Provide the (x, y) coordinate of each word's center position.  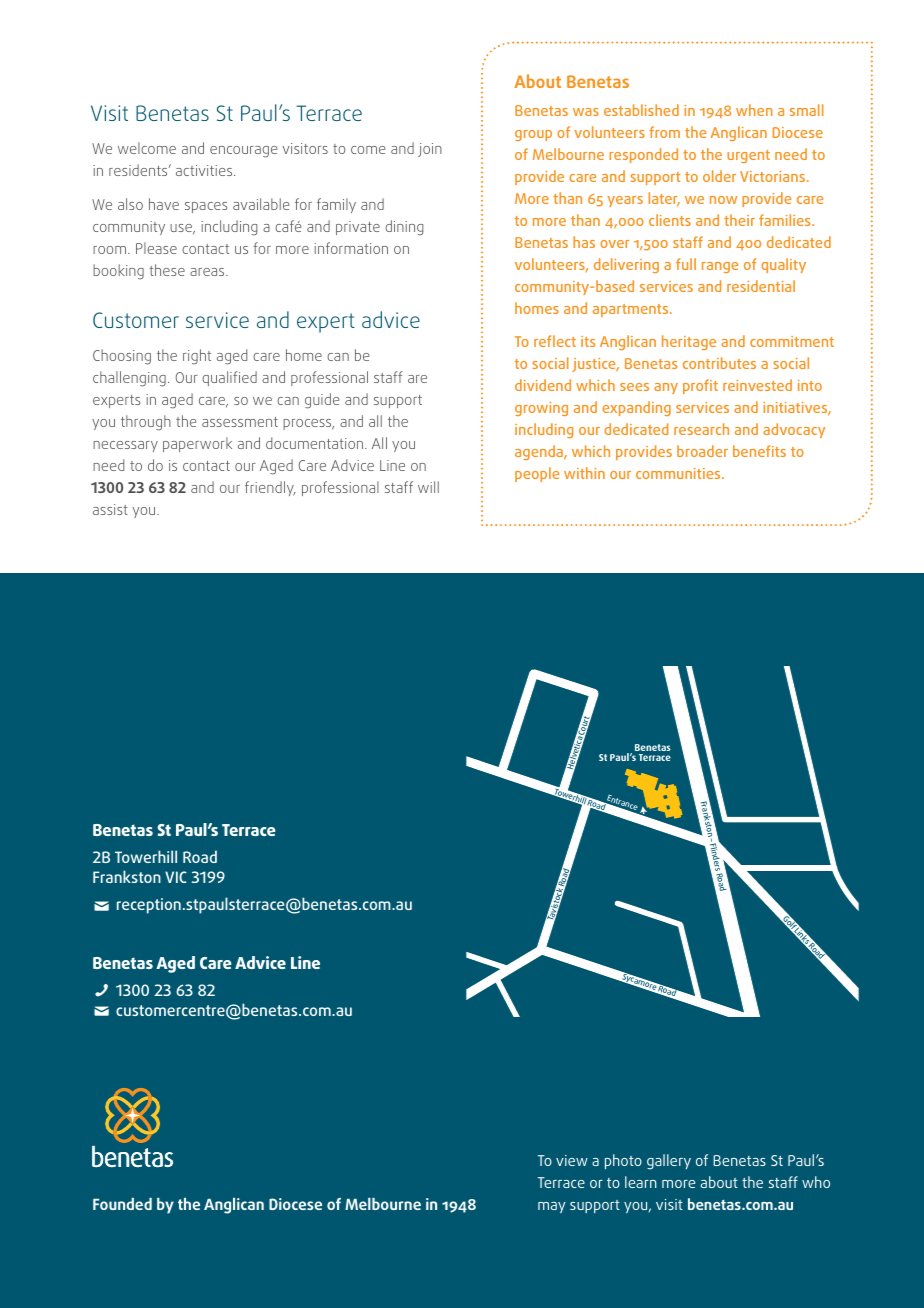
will (428, 487)
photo (623, 1161)
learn (641, 1182)
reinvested (757, 385)
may (552, 1207)
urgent (748, 156)
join (430, 150)
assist (110, 509)
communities (679, 473)
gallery (669, 1162)
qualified (229, 378)
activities (205, 170)
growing (541, 409)
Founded (122, 1204)
